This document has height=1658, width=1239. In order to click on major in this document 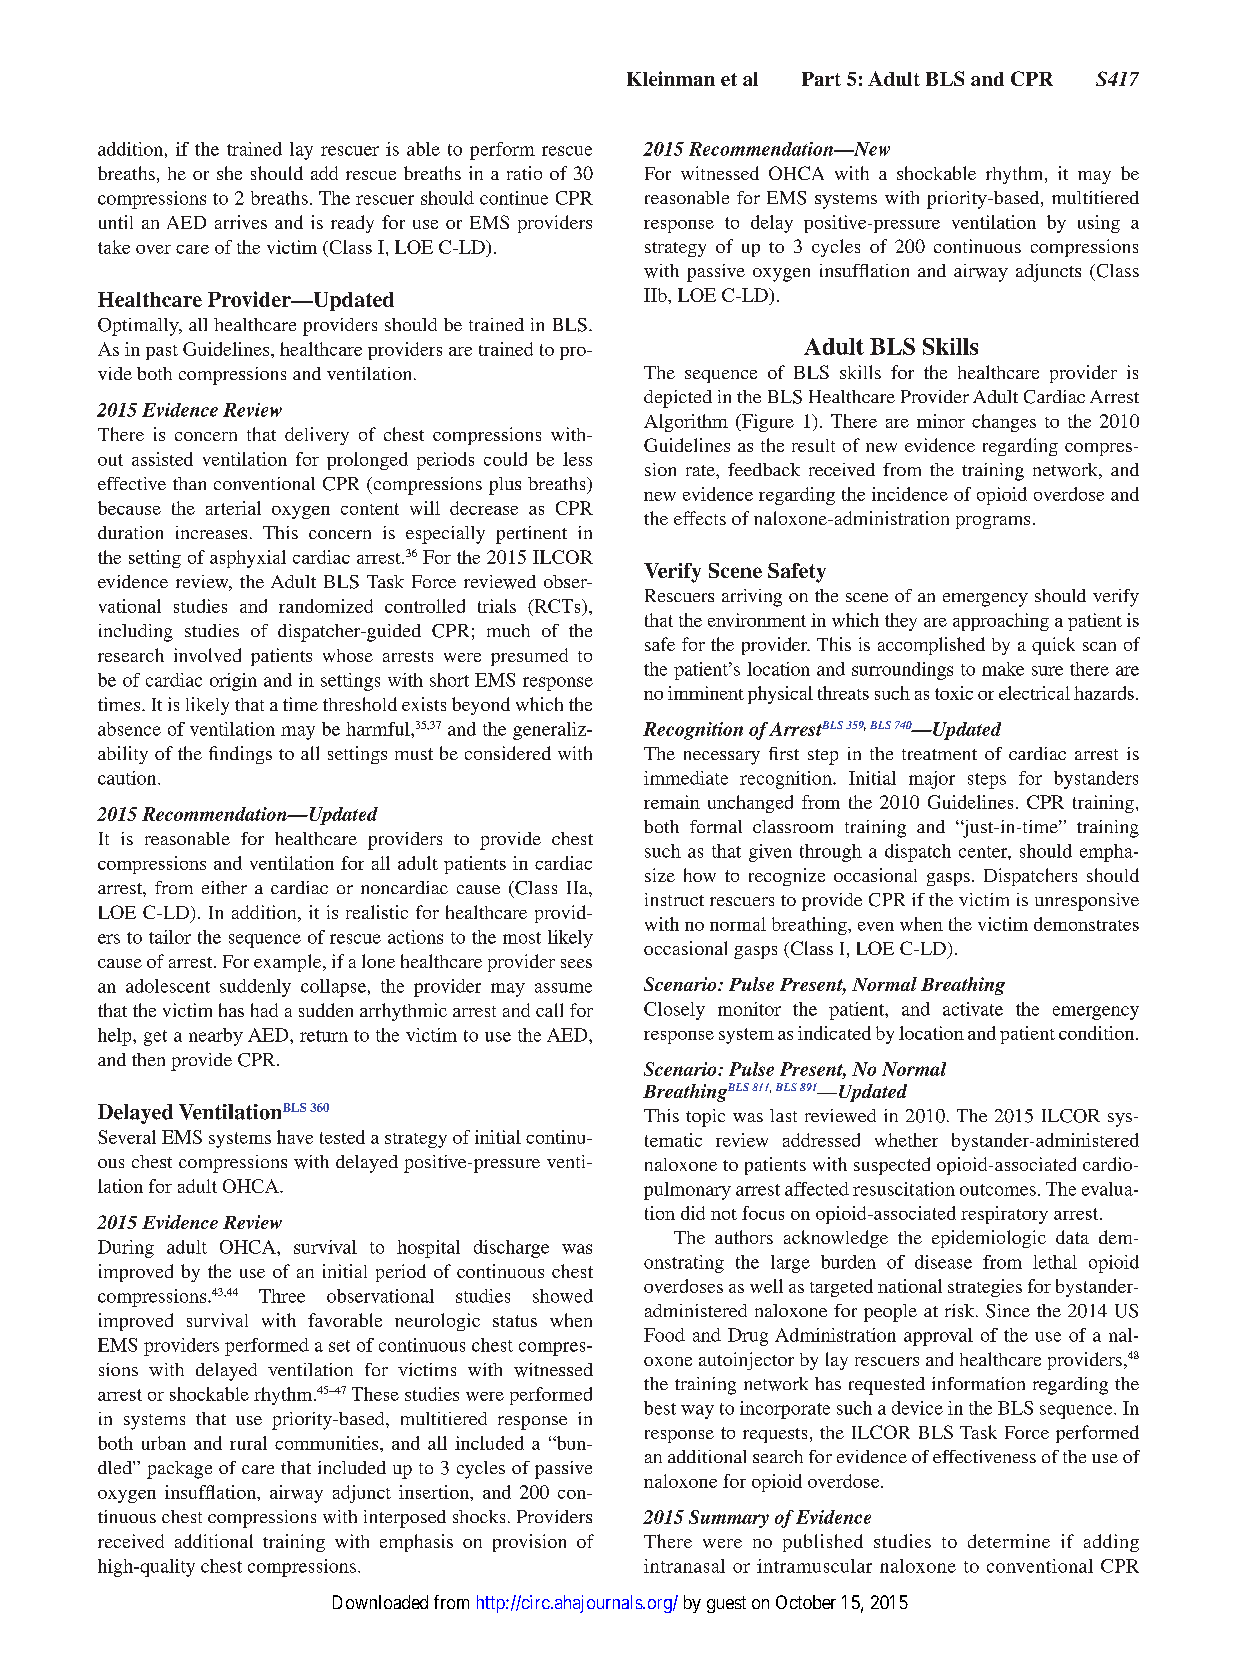, I will do `click(932, 780)`.
